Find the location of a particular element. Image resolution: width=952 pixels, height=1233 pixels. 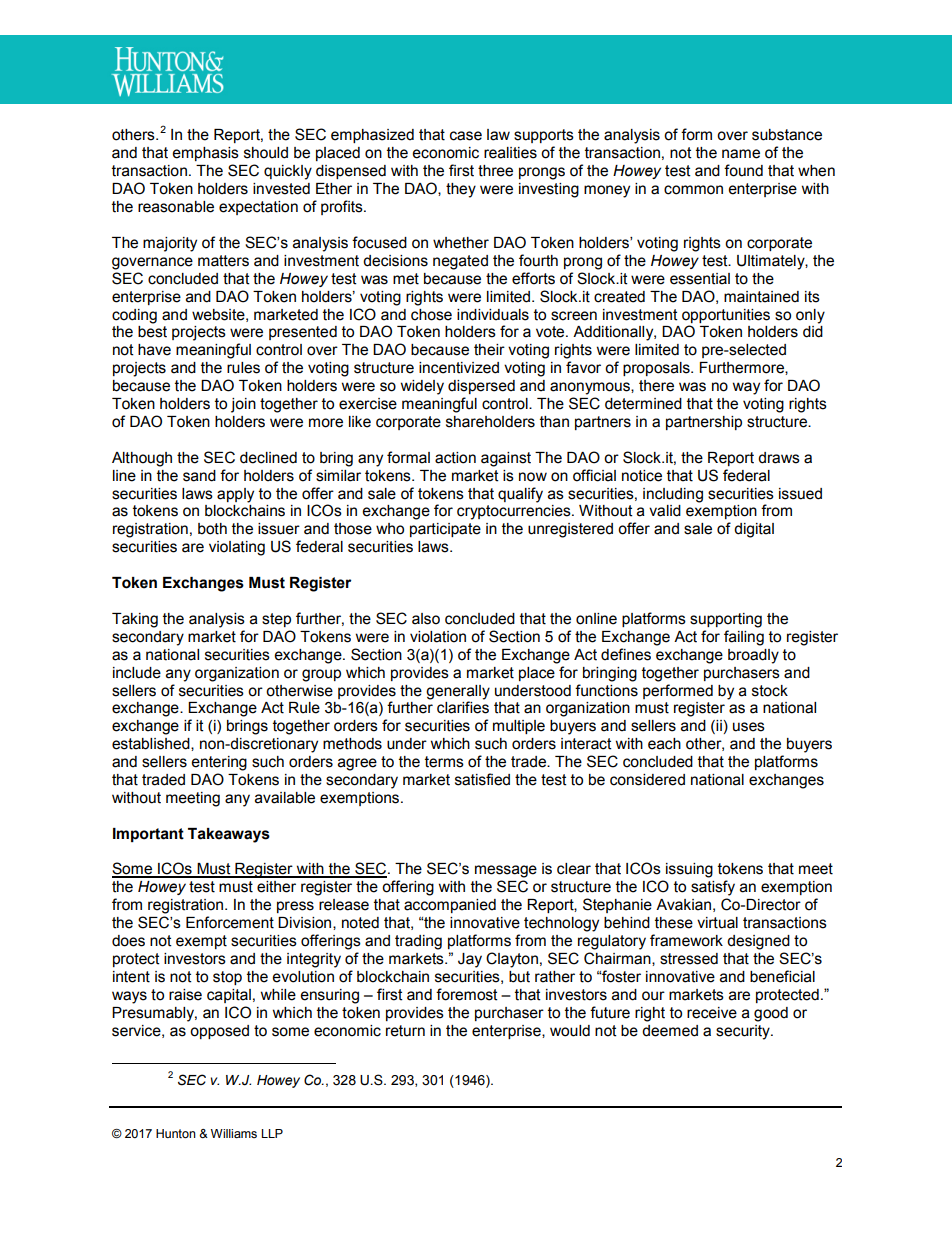

emphasis is located at coordinates (205, 154).
